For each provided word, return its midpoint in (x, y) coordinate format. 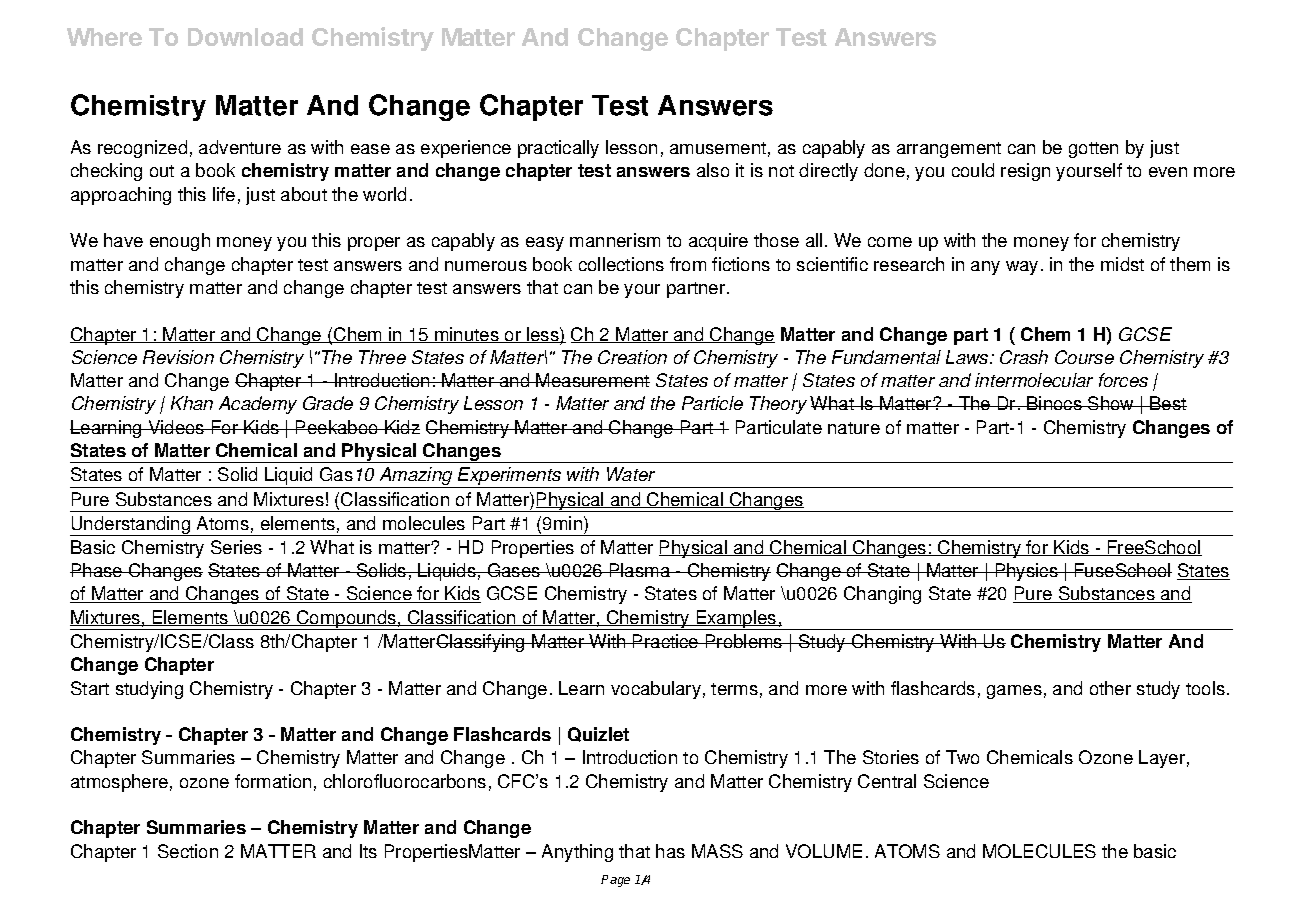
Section (188, 851)
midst (1122, 264)
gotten (1093, 150)
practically (558, 149)
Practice (666, 641)
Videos (176, 427)
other (1110, 688)
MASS (717, 851)
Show (1111, 403)
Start (90, 688)
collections (621, 264)
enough (180, 242)
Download (245, 37)
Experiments (509, 477)
